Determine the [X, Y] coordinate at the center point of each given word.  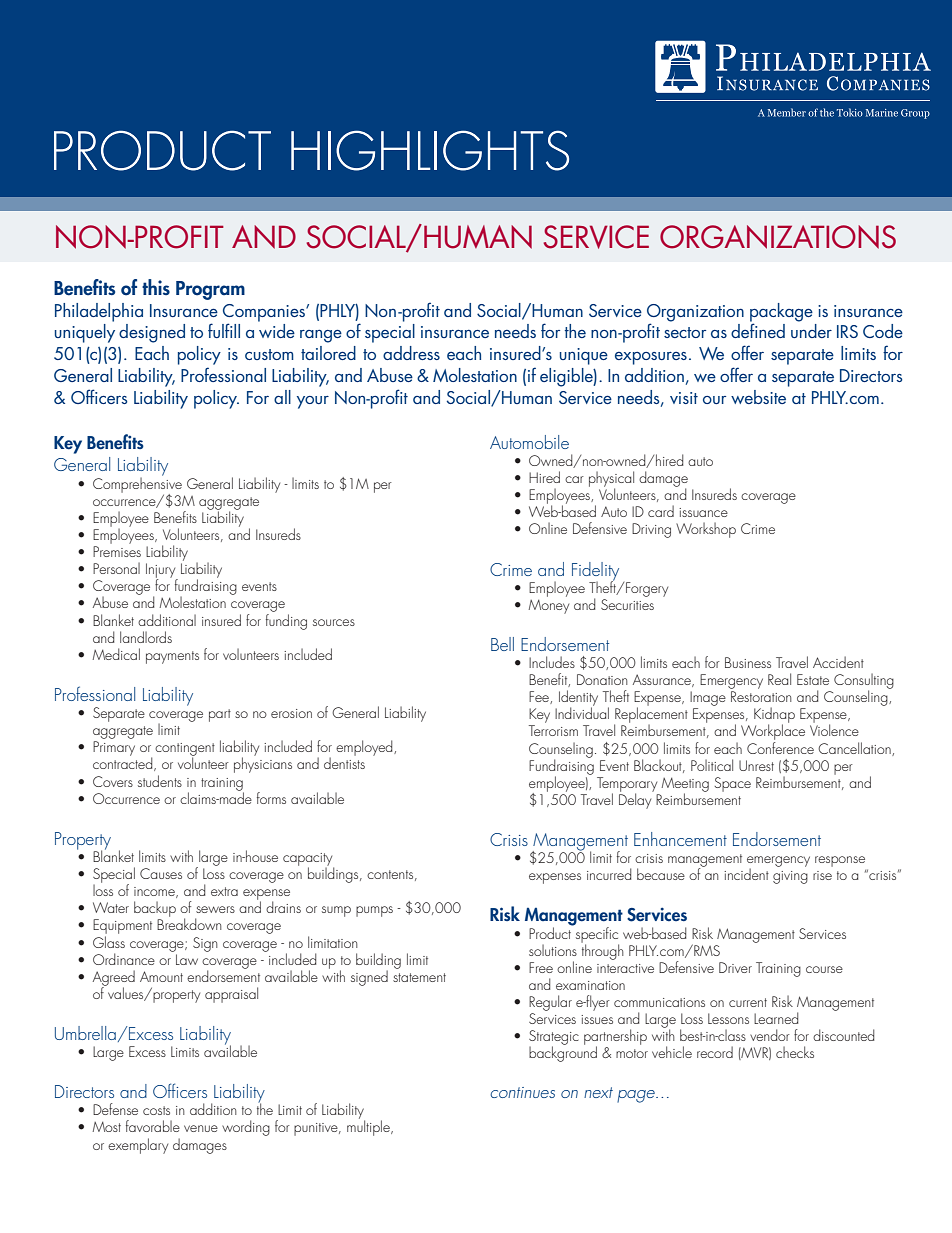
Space [733, 784]
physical [611, 480]
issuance [703, 512]
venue [201, 1128]
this [156, 287]
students [160, 781]
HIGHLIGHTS [430, 150]
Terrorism [553, 730]
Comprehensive [137, 485]
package [781, 313]
